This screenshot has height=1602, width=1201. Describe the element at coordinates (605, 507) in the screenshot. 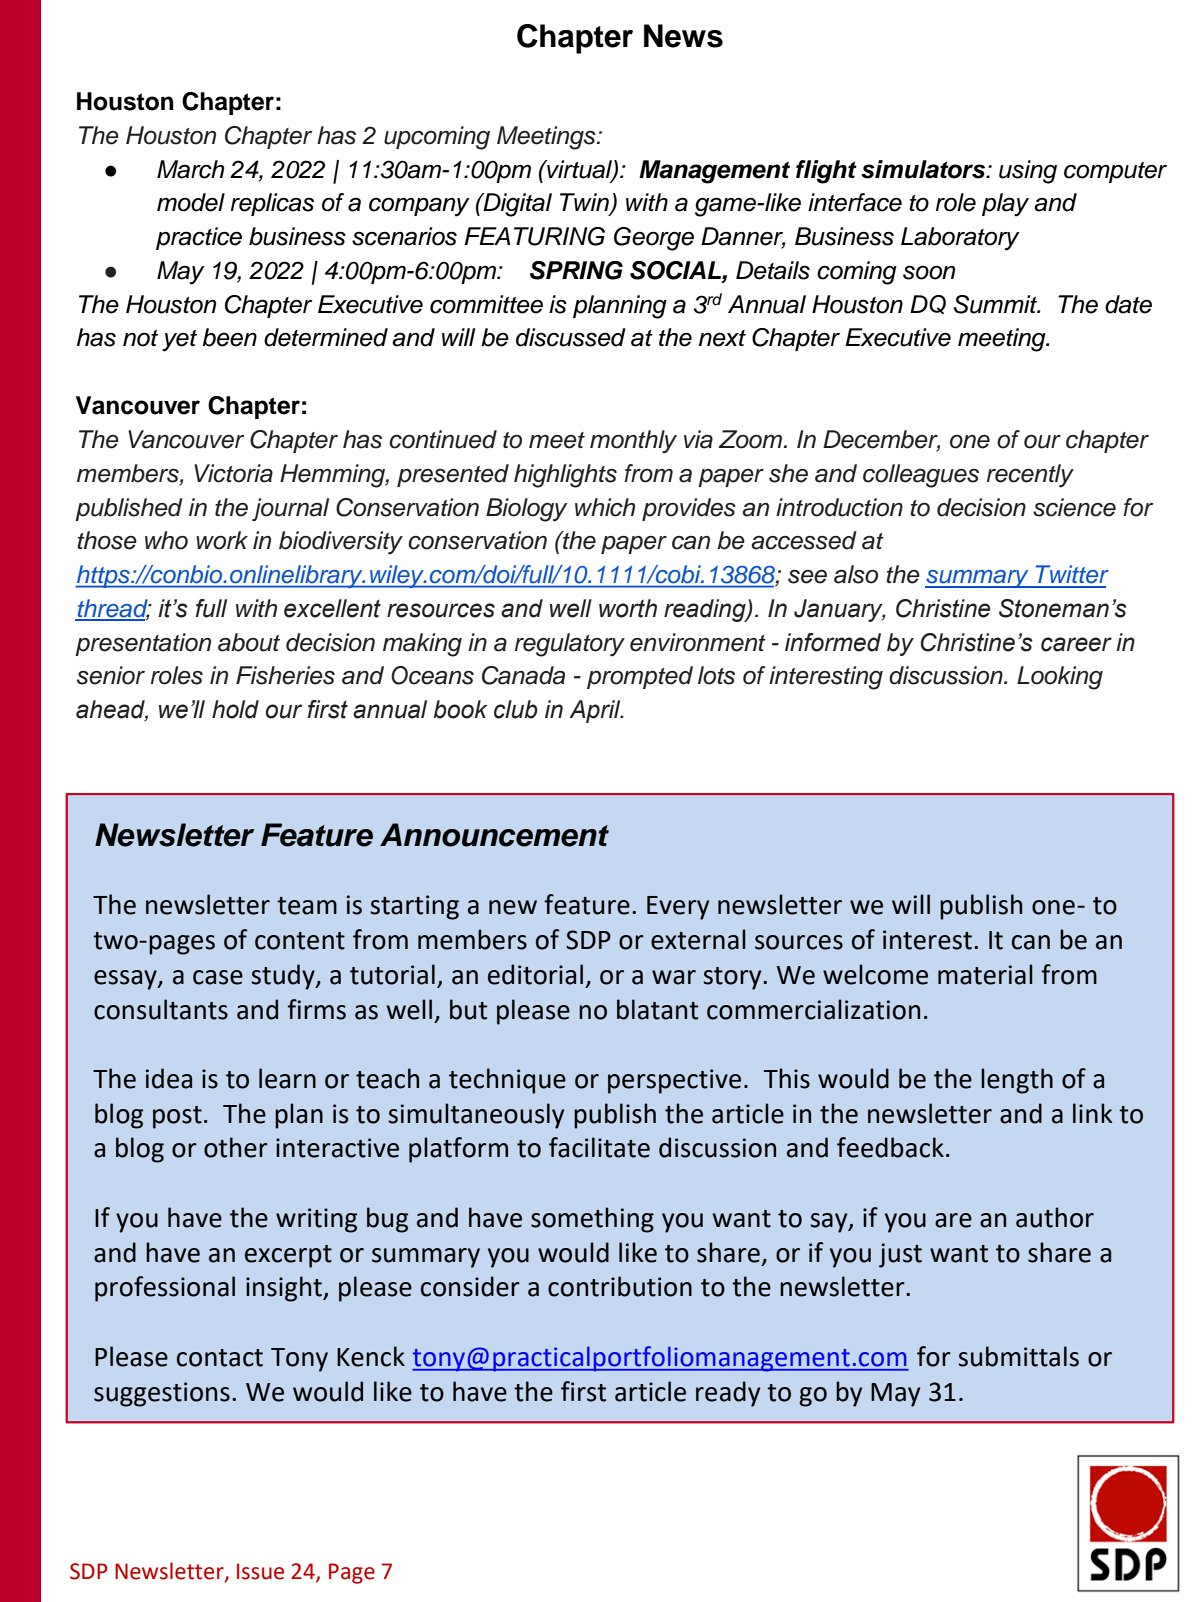

I see `which` at that location.
